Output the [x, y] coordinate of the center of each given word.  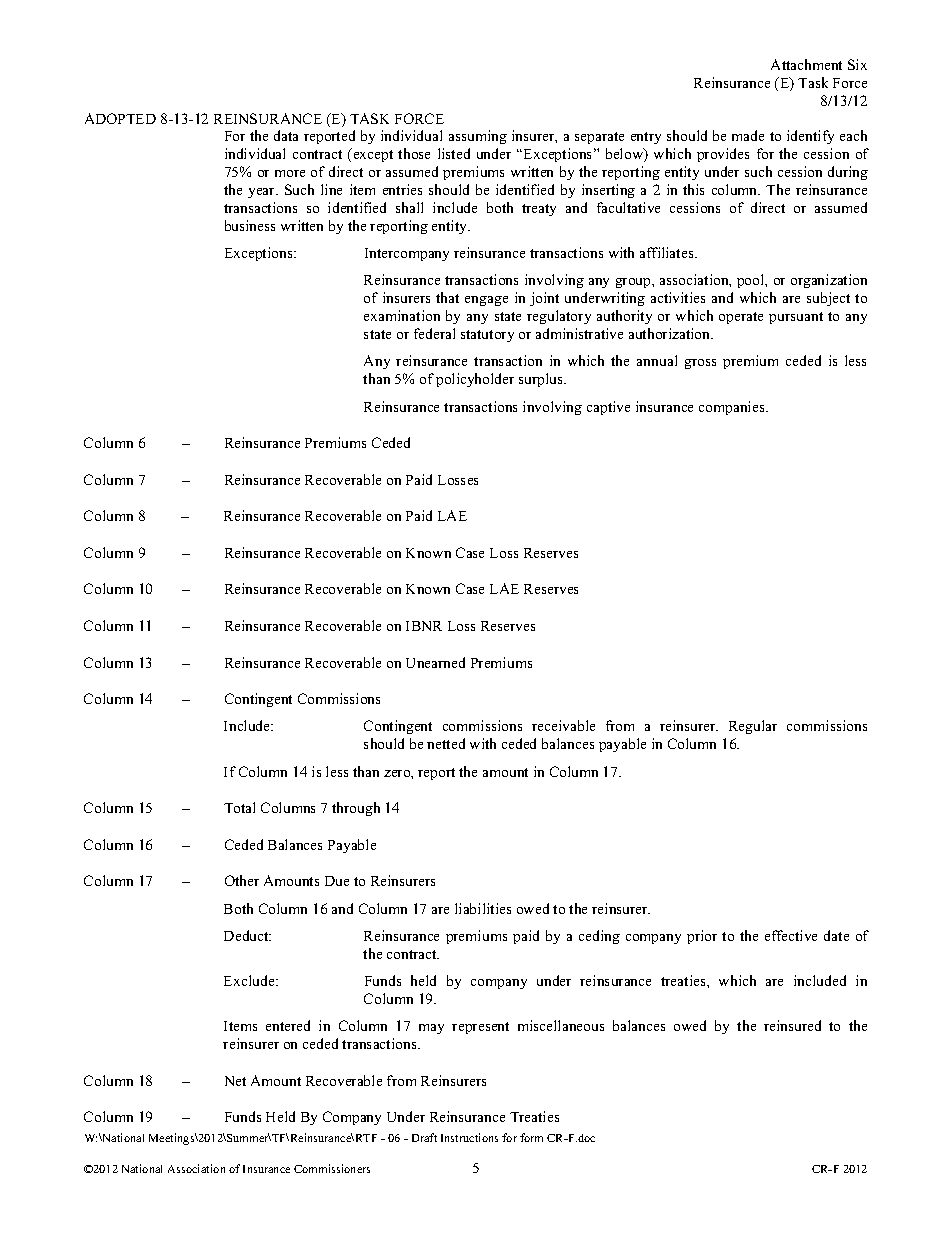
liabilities [483, 908]
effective [791, 935]
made [748, 135]
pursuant [796, 318]
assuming [478, 137]
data [286, 135]
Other [242, 880]
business [250, 225]
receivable [563, 725]
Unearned [435, 662]
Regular [753, 727]
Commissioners [332, 1168]
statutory [487, 336]
